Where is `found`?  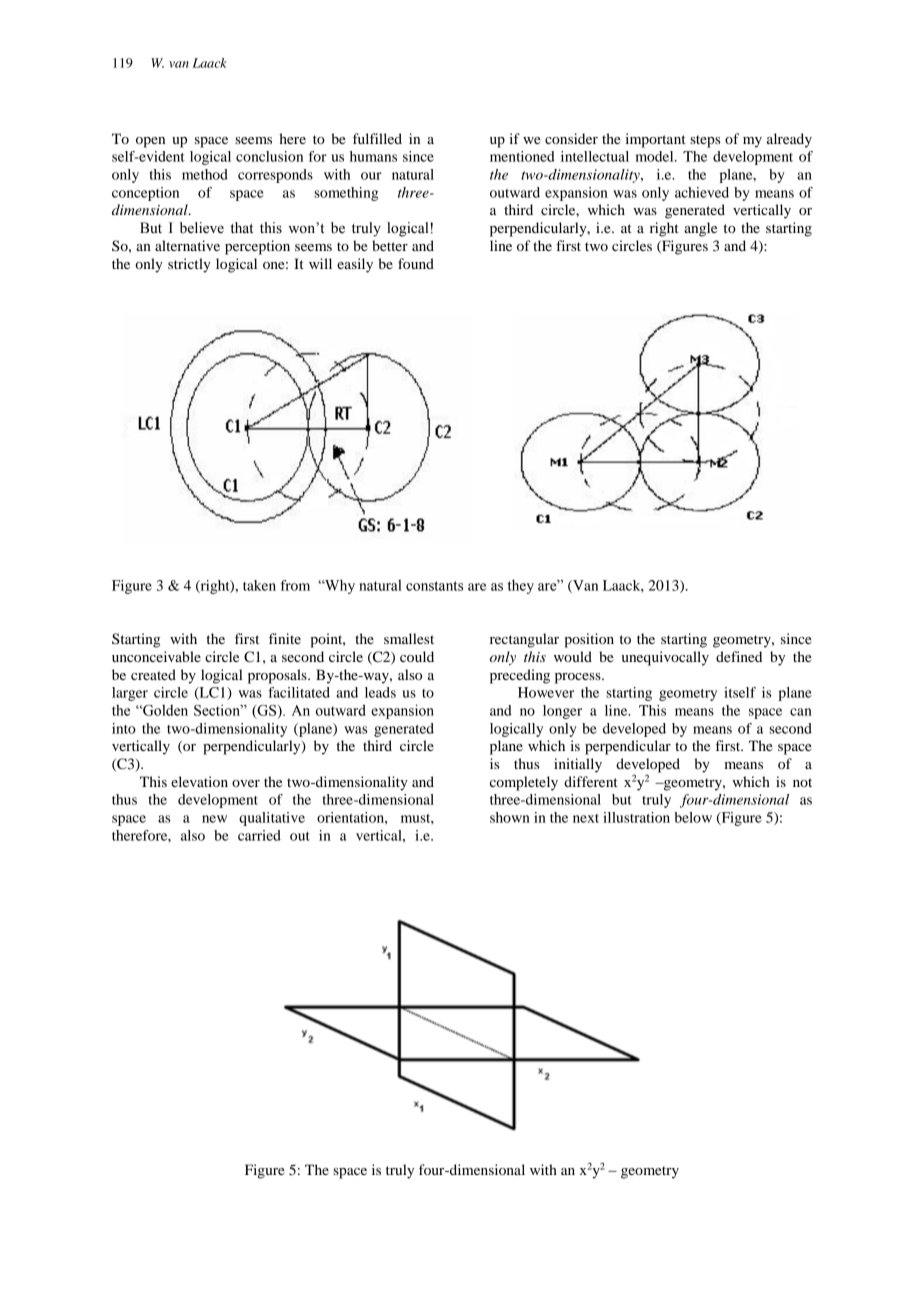
found is located at coordinates (416, 263).
